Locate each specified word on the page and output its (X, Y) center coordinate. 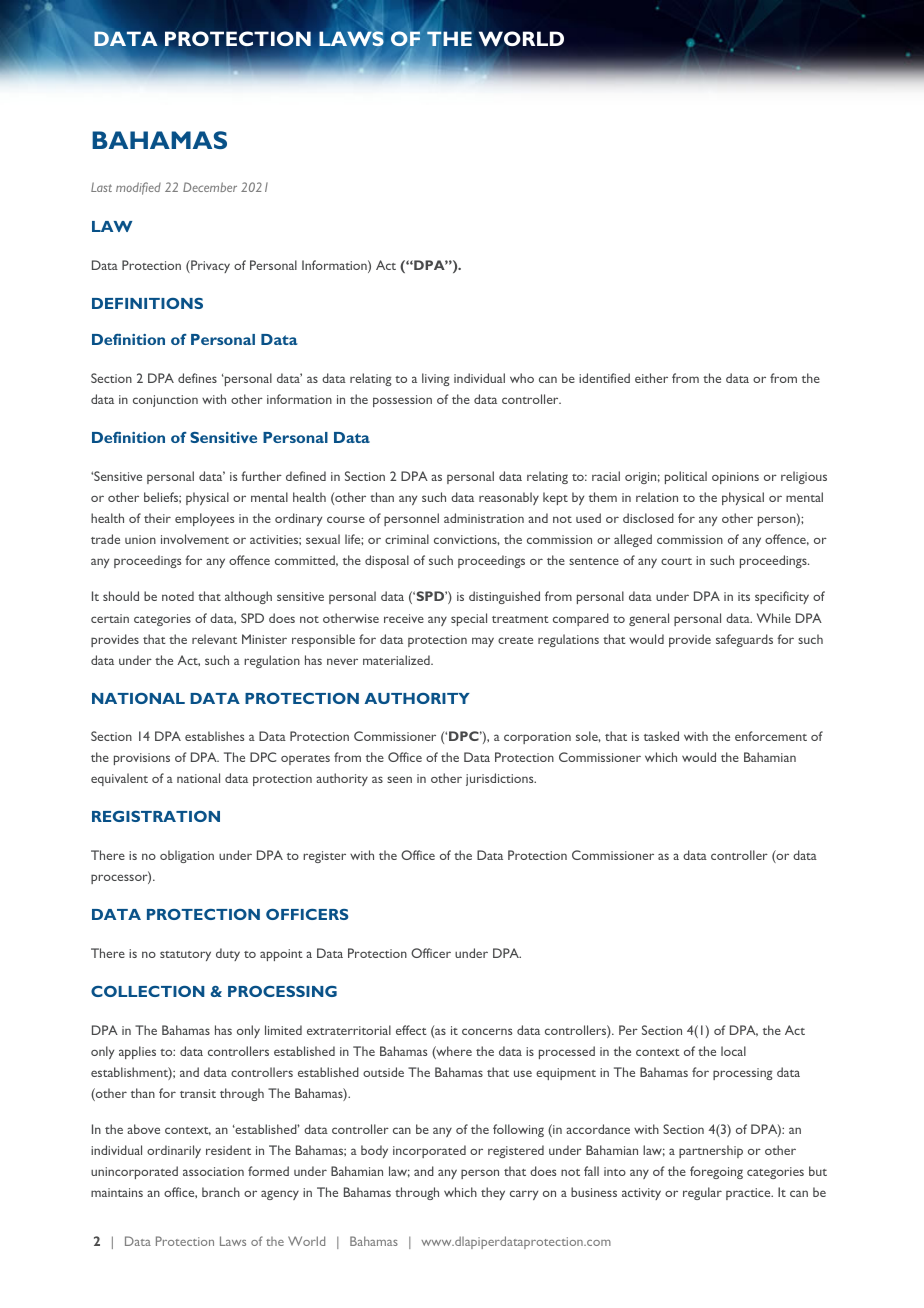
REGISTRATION (156, 816)
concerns (487, 1031)
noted (178, 596)
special (469, 619)
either (651, 378)
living (436, 379)
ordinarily (174, 1151)
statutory (185, 956)
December (210, 187)
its (744, 596)
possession (402, 401)
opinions (735, 478)
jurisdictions (501, 779)
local (733, 1051)
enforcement (771, 736)
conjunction (165, 401)
